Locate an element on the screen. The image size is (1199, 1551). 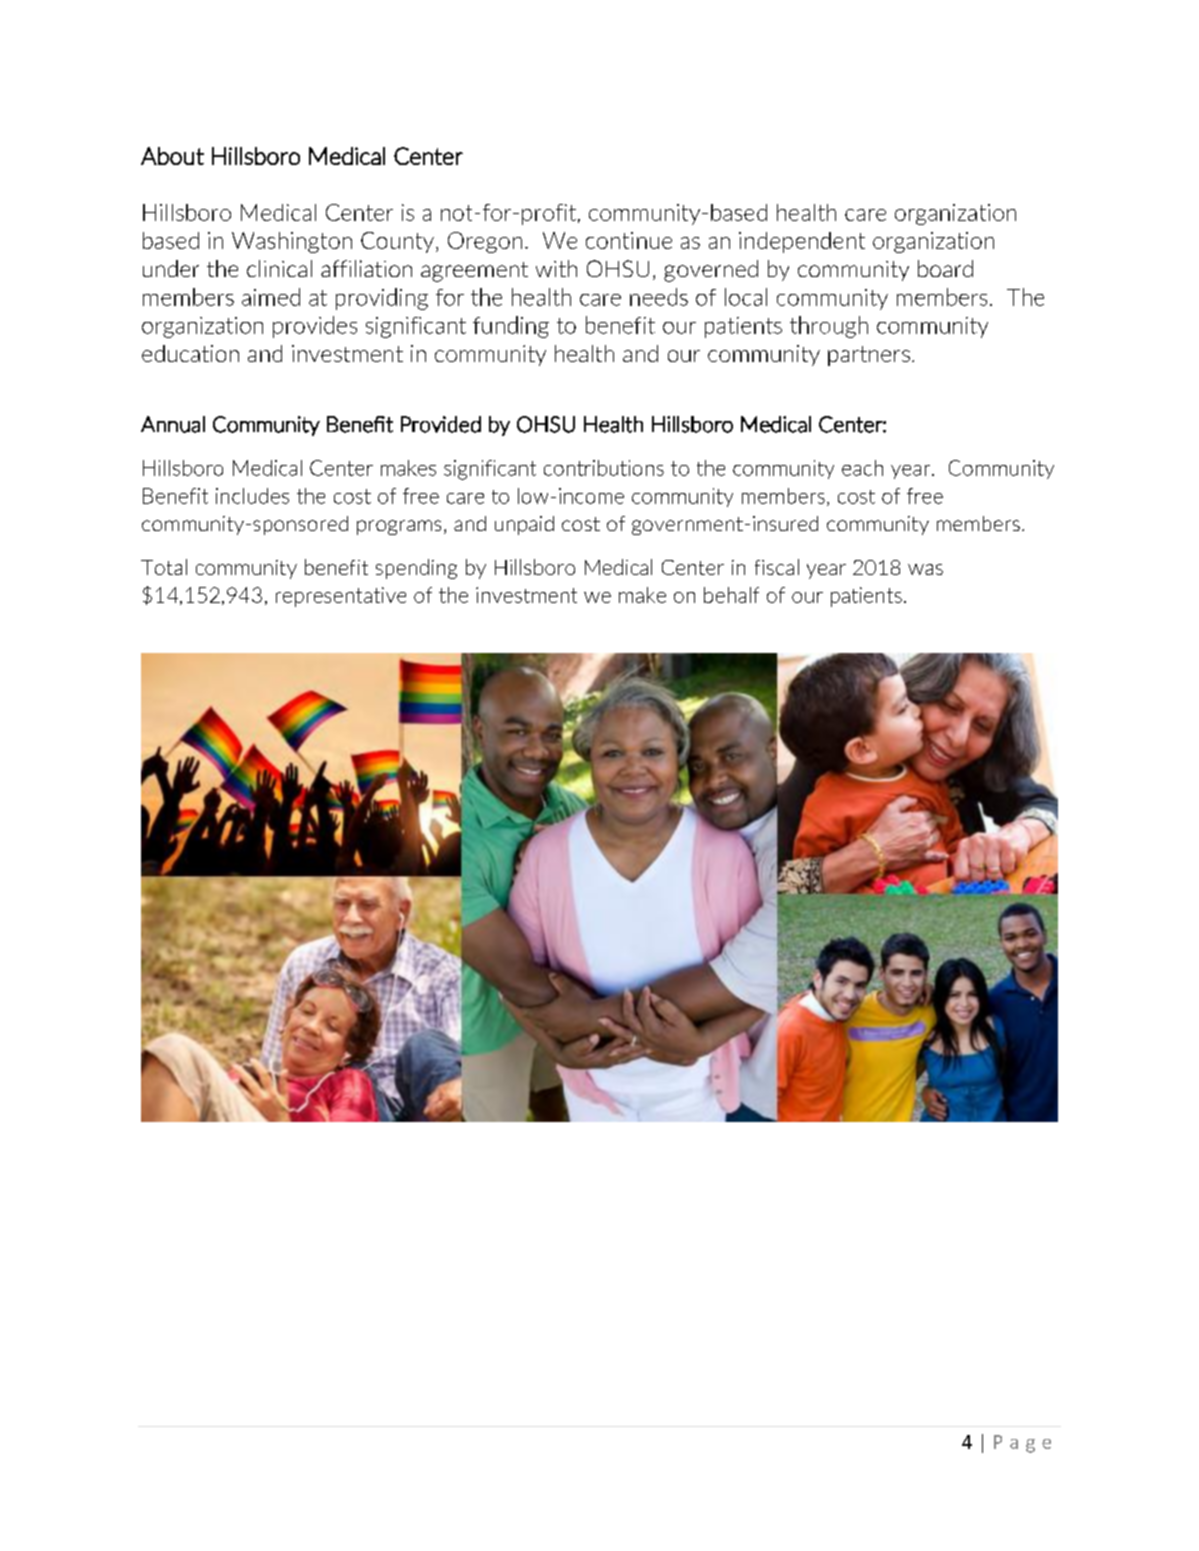
independent is located at coordinates (802, 242).
